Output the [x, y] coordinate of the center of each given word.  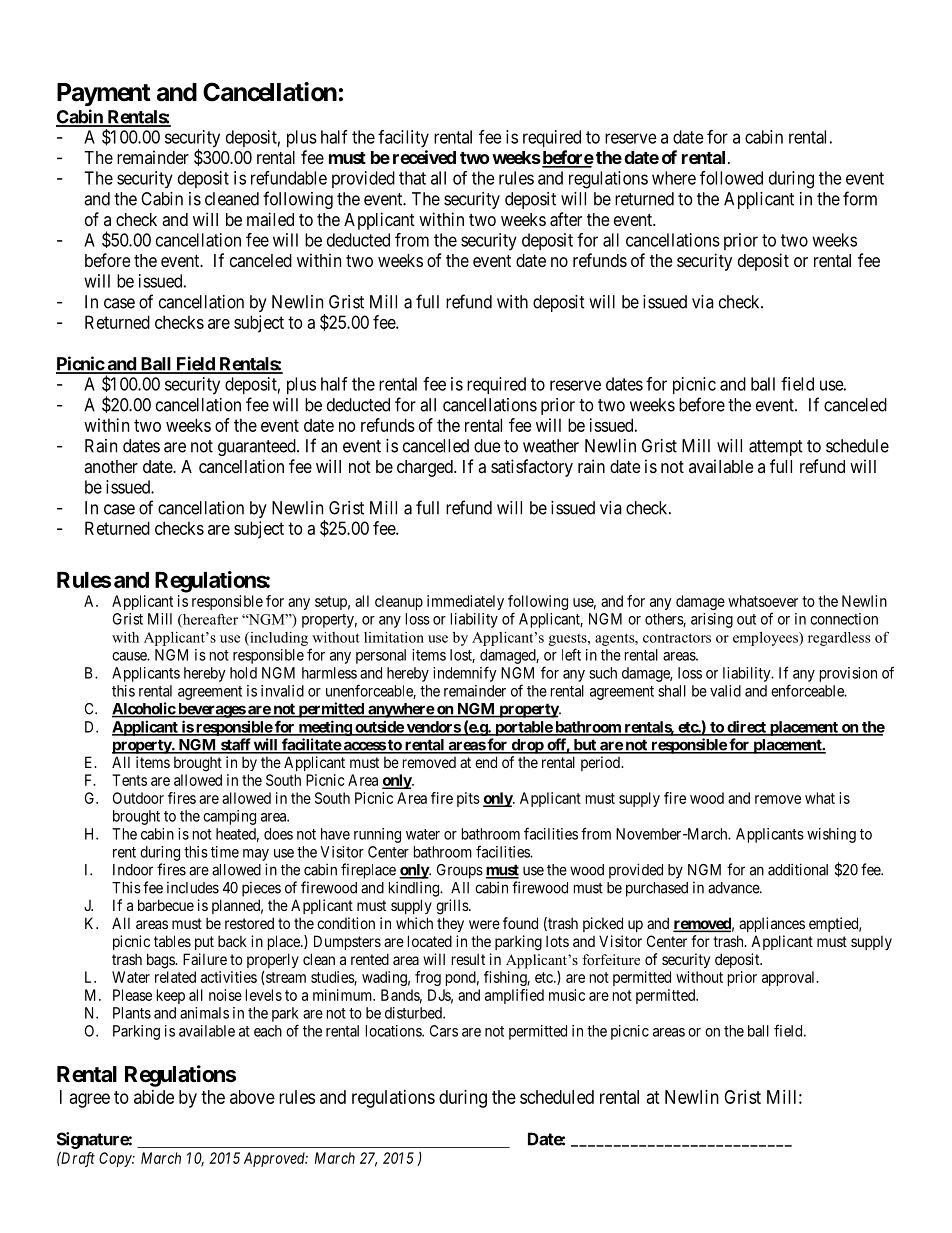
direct [746, 727]
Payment [104, 94]
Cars [444, 1031]
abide [154, 1097]
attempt [776, 448]
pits [468, 799]
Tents [129, 780]
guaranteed [258, 447]
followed [731, 178]
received [424, 157]
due [487, 446]
